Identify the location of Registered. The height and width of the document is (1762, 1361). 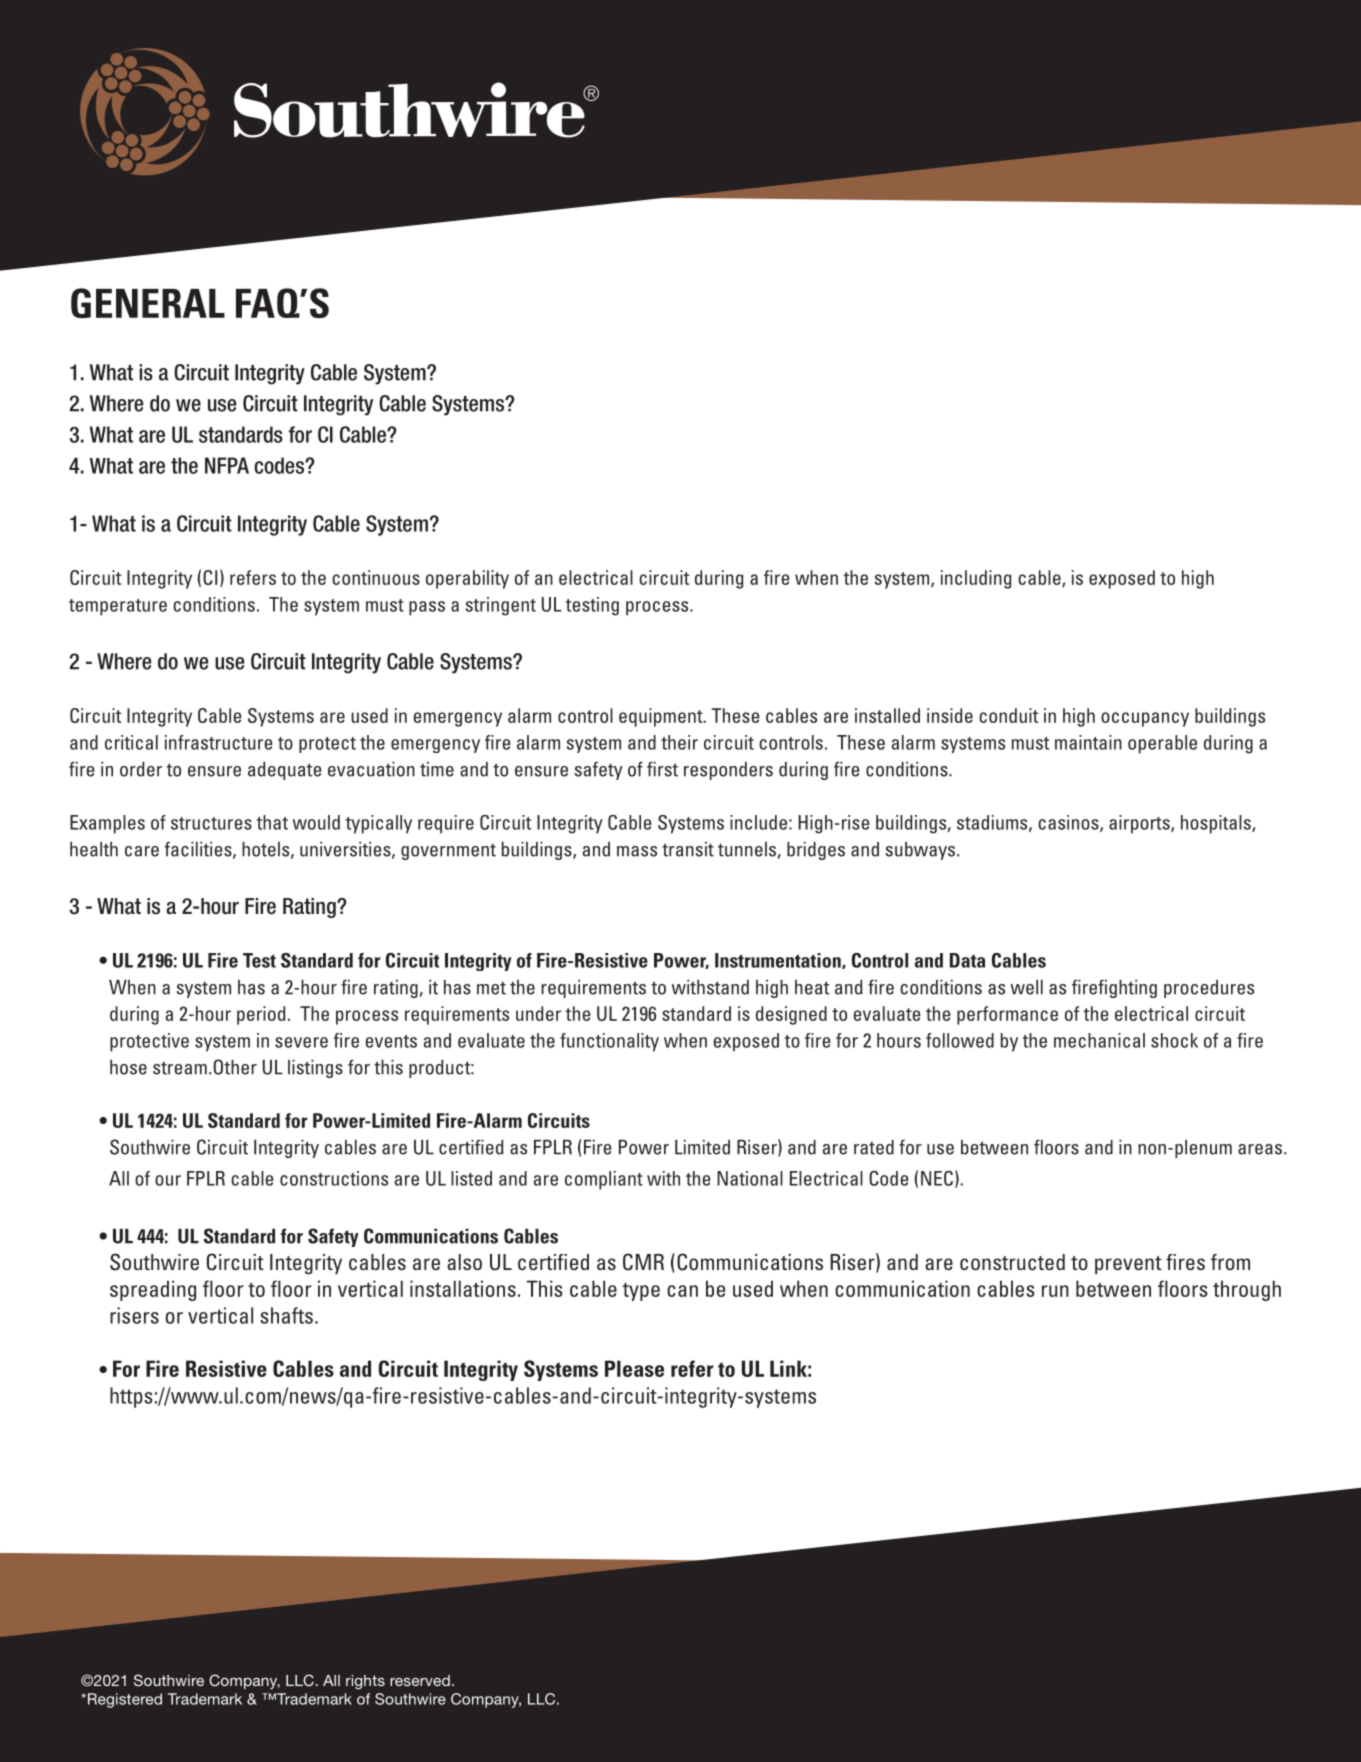
(123, 1700).
